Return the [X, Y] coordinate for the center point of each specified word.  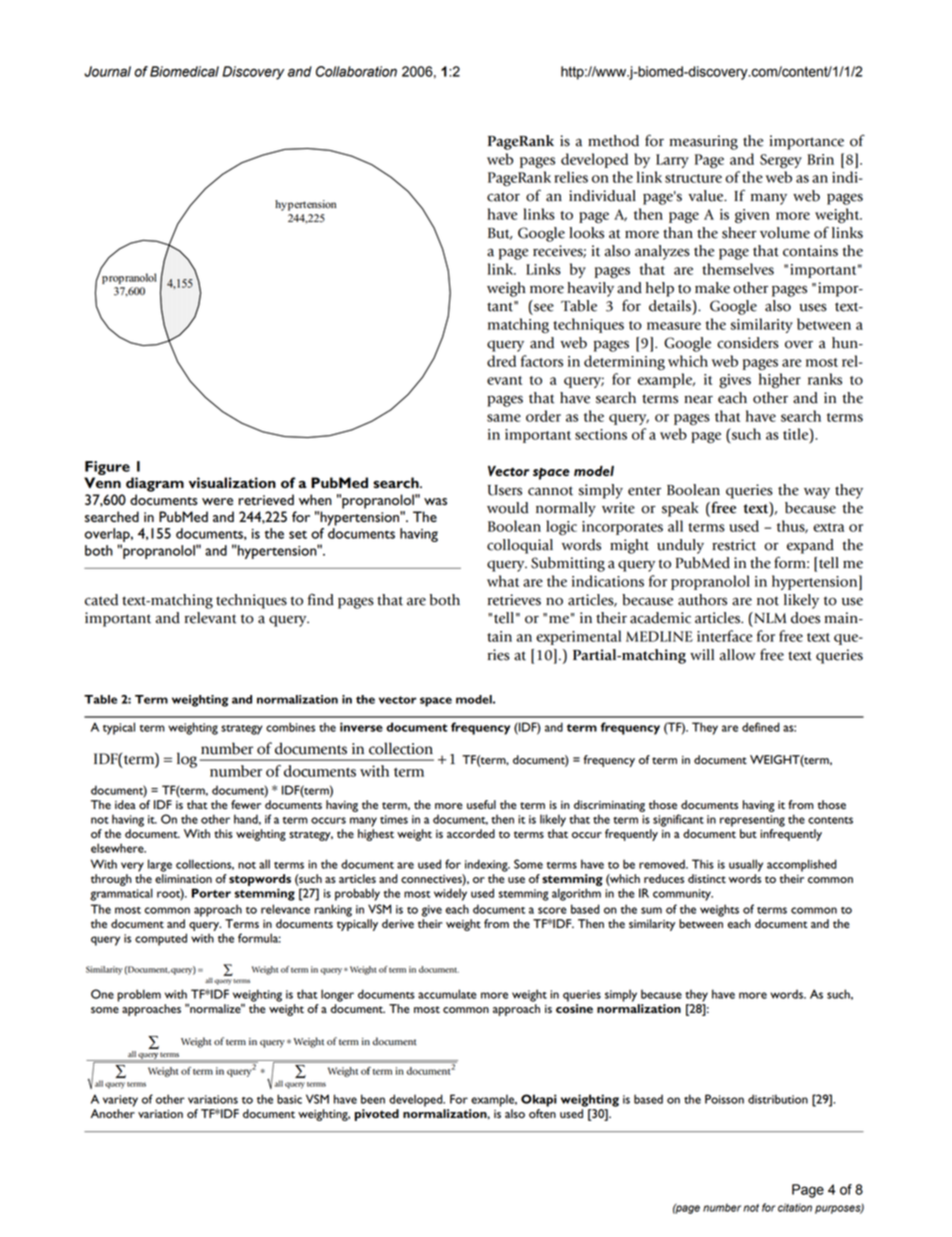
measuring [704, 142]
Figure [107, 468]
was [435, 501]
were [217, 501]
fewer [246, 804]
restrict [734, 545]
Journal [107, 71]
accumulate [447, 994]
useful [481, 804]
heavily [590, 289]
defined [761, 727]
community [683, 895]
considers [748, 343]
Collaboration [356, 71]
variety [120, 1101]
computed [161, 939]
